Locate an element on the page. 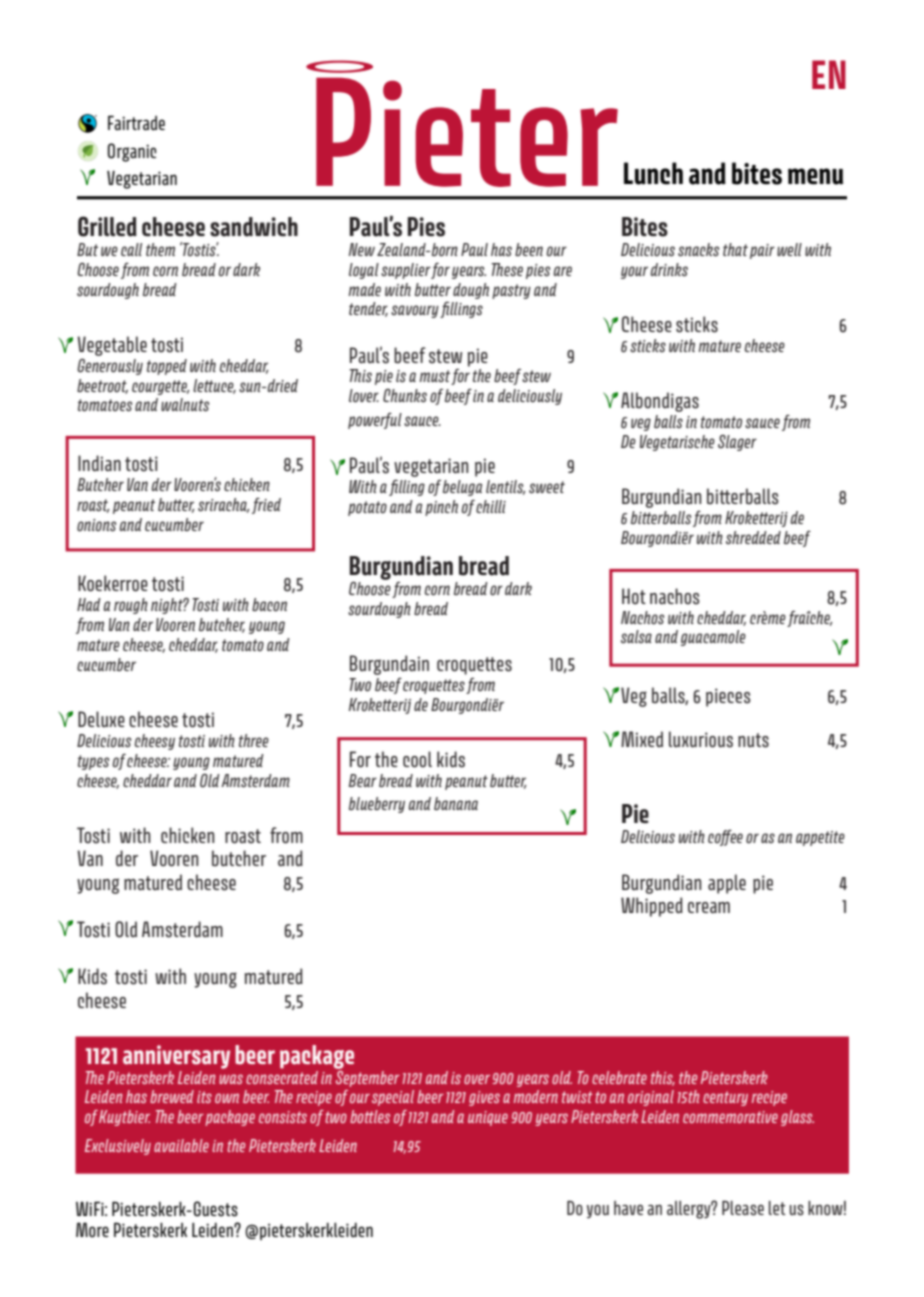 The image size is (924, 1297). cool is located at coordinates (417, 759).
